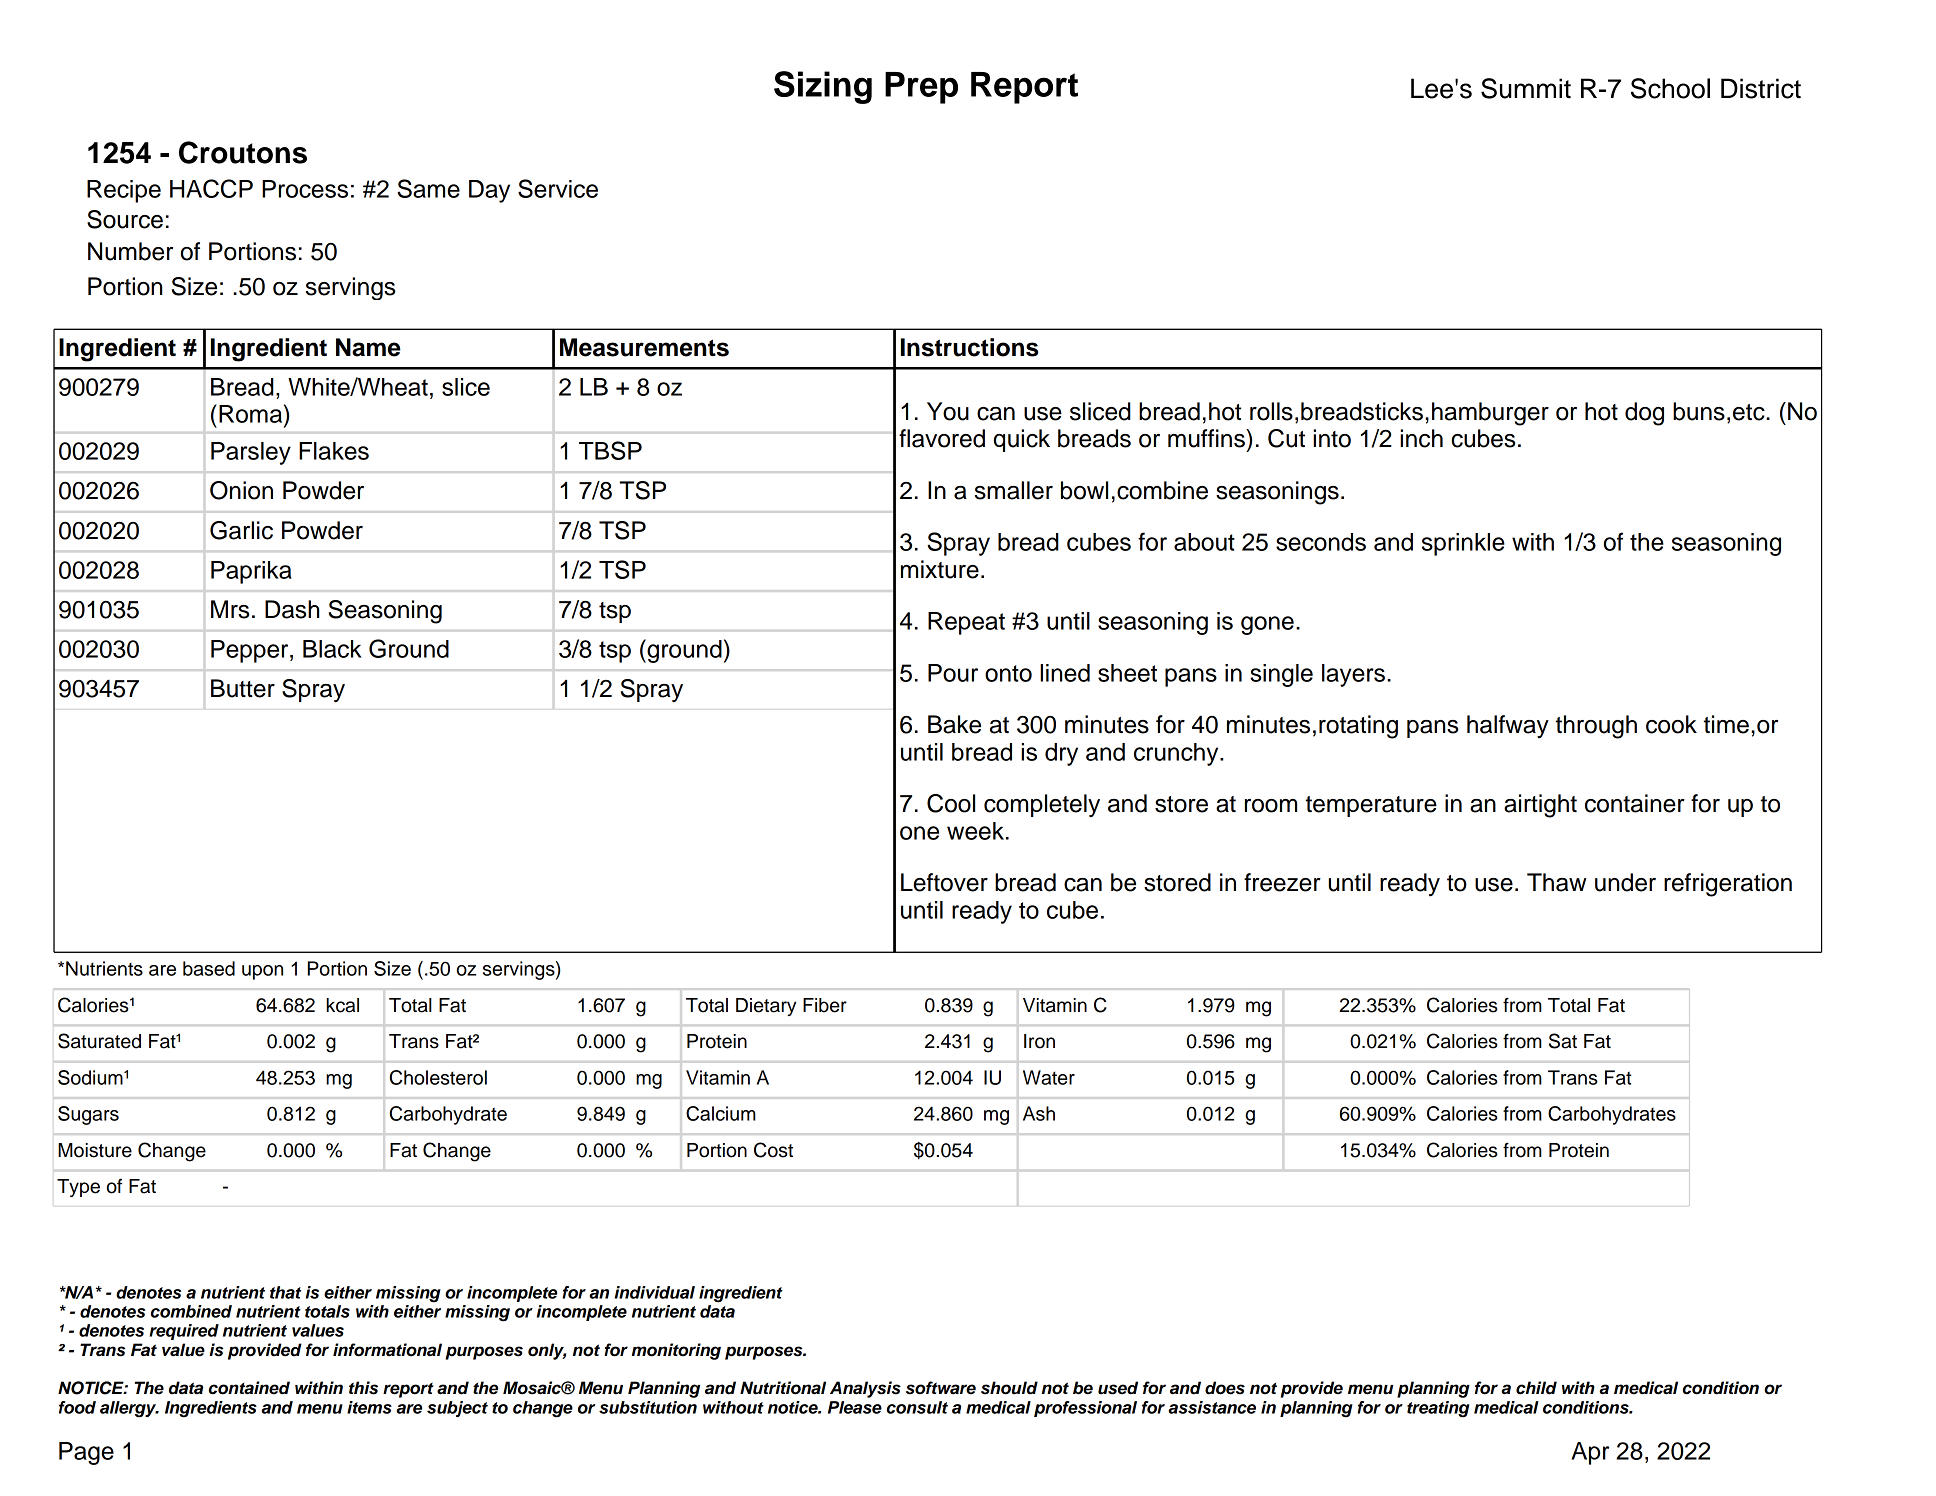 The image size is (1936, 1496). Describe the element at coordinates (1536, 1388) in the screenshot. I see `child` at that location.
